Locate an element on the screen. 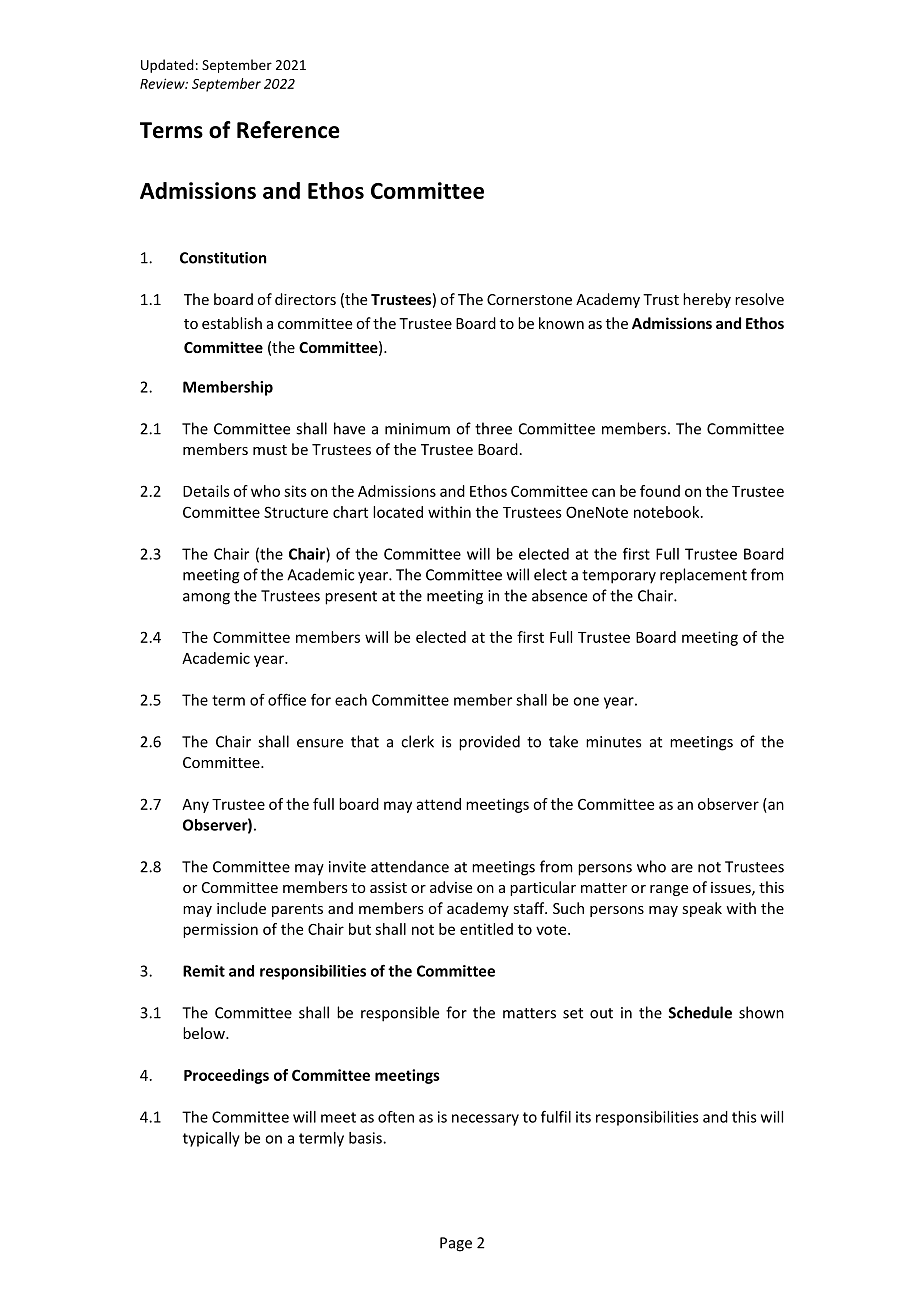 The width and height of the screenshot is (924, 1308). three is located at coordinates (493, 428).
